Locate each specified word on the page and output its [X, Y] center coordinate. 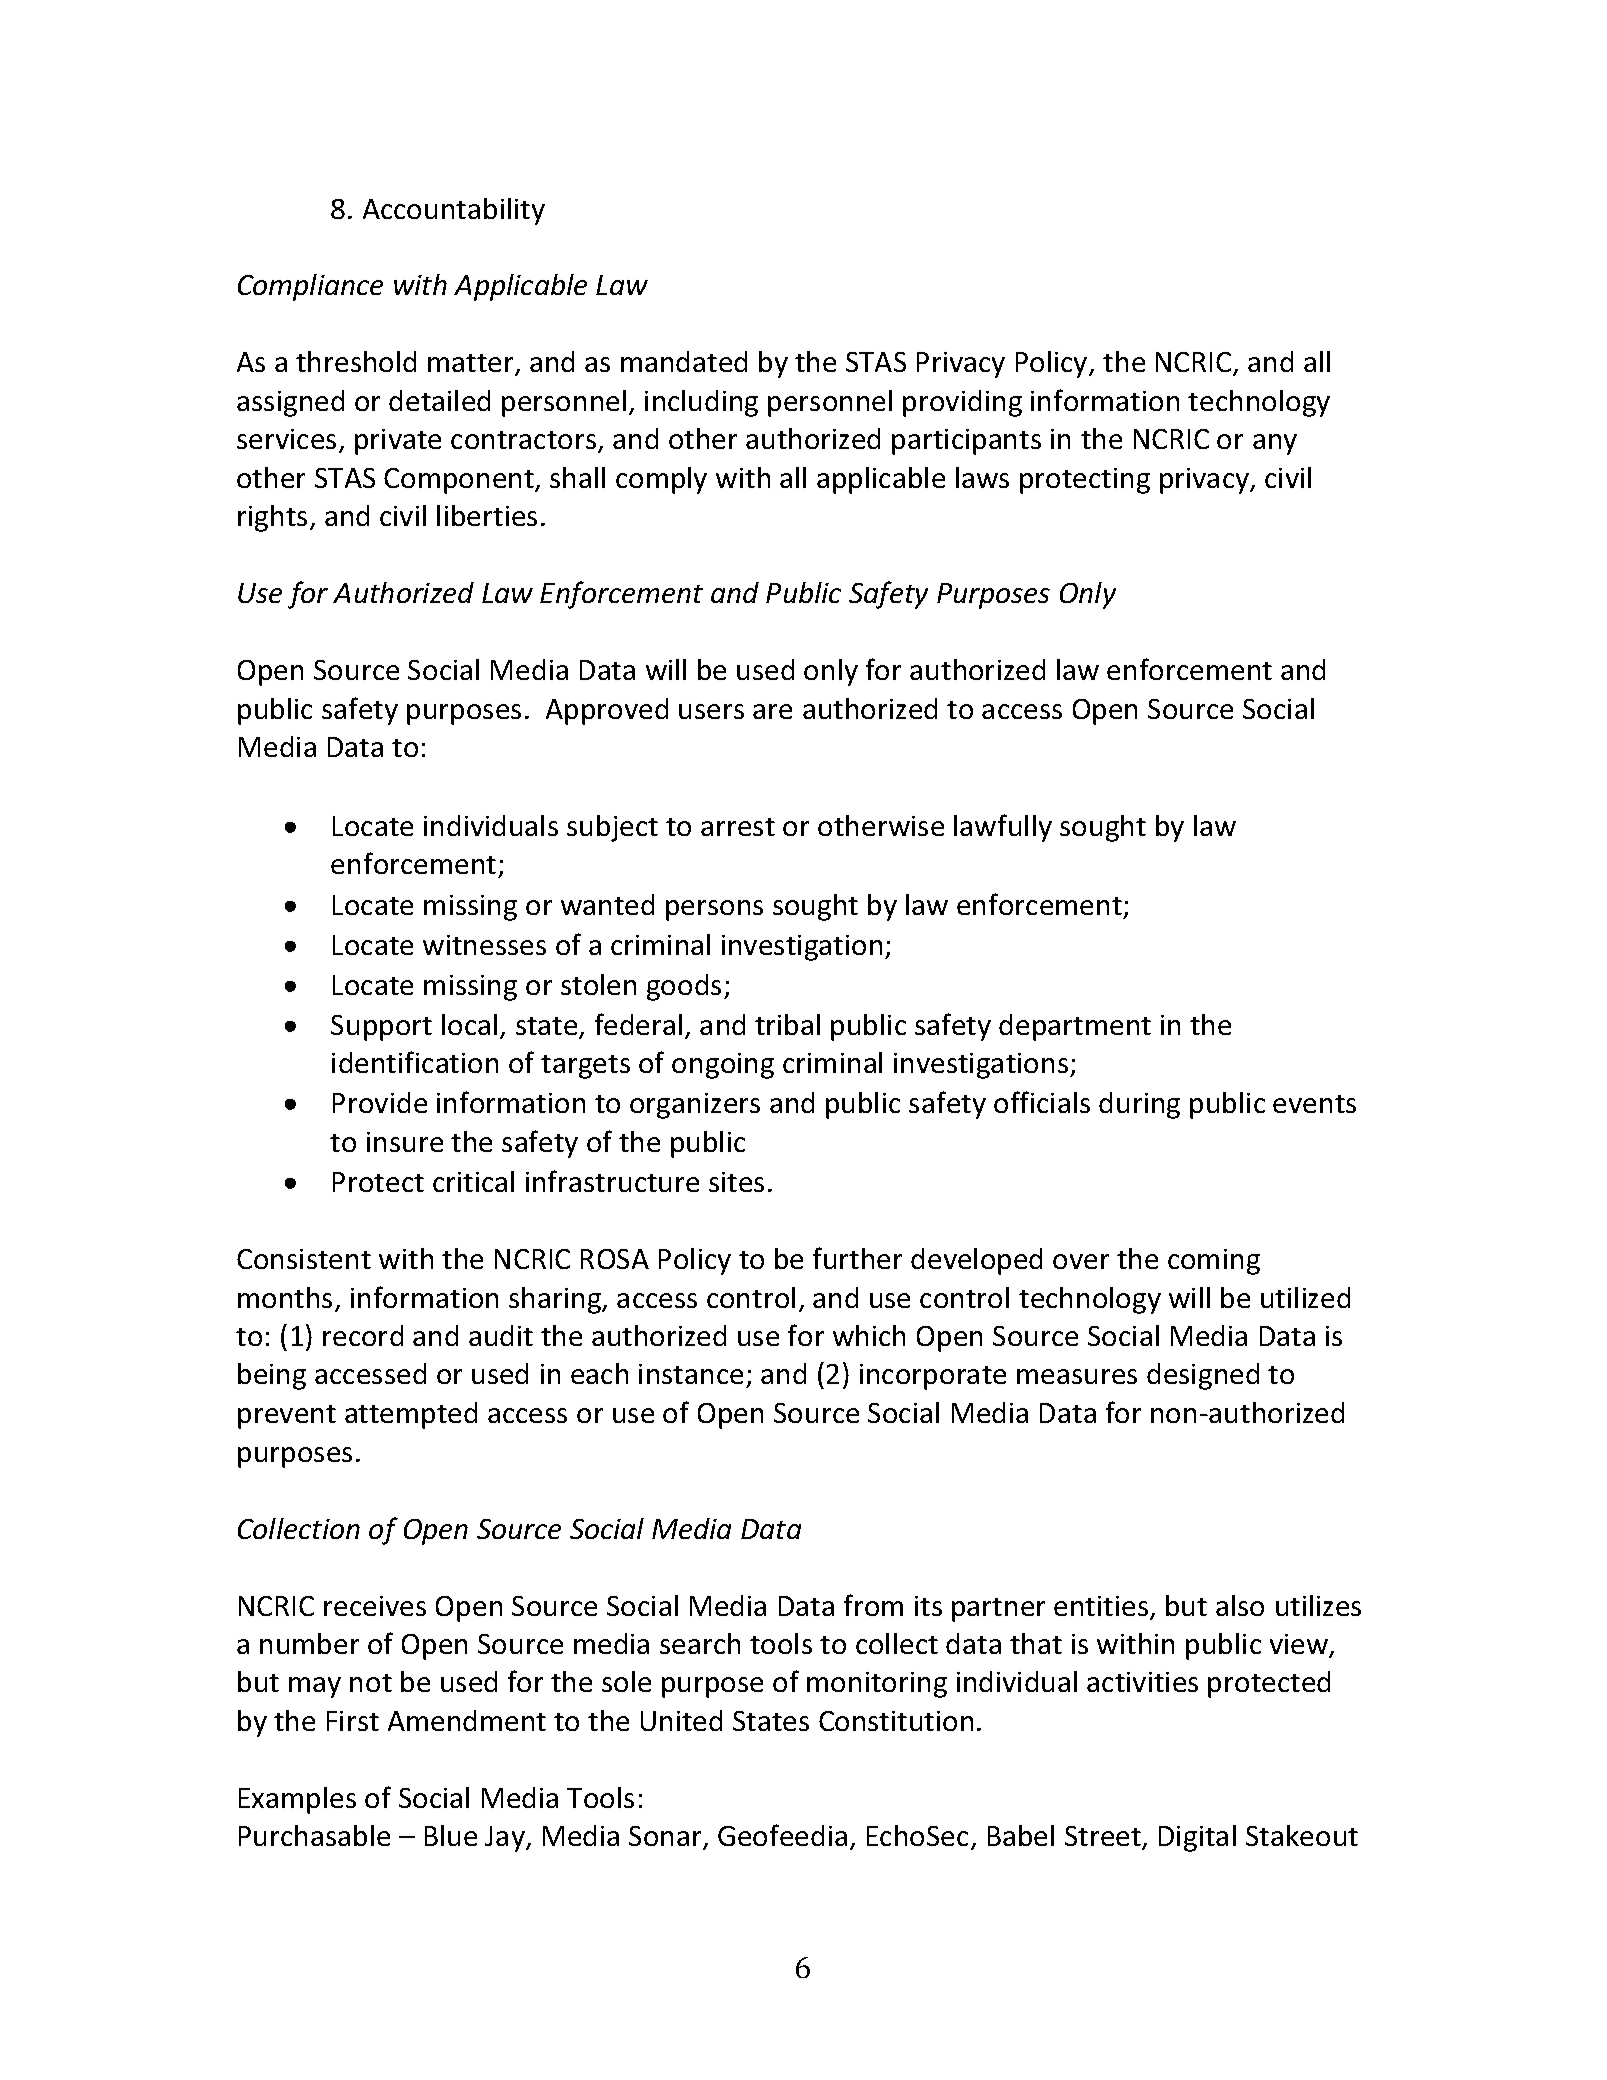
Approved [607, 711]
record [363, 1335]
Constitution [896, 1721]
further [857, 1258]
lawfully [1003, 828]
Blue [451, 1835]
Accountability [454, 211]
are [772, 711]
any [1275, 444]
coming [1214, 1262]
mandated [684, 361]
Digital [1197, 1838]
